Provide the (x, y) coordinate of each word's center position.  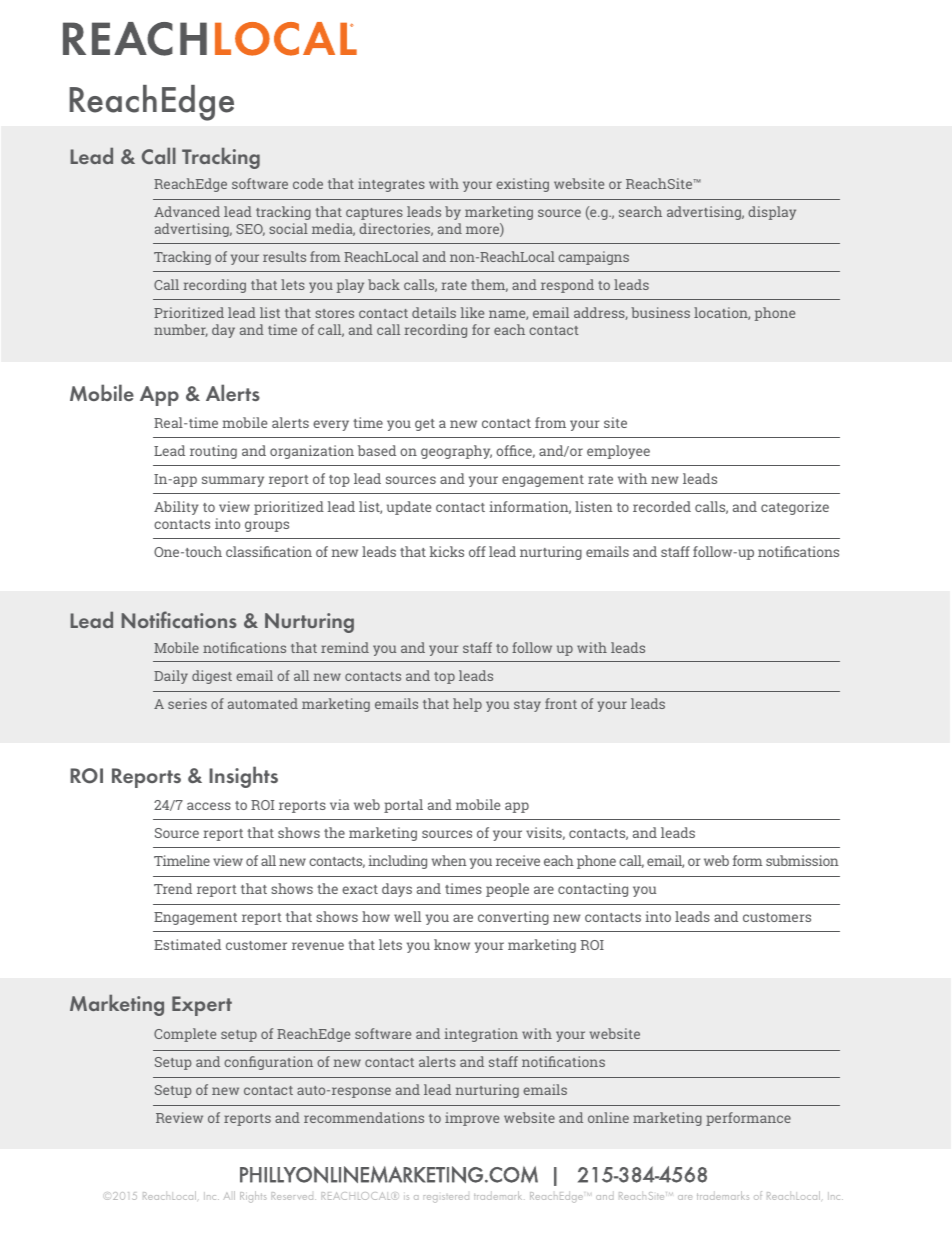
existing (522, 185)
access (209, 806)
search (640, 211)
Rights (253, 1197)
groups (267, 526)
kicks (447, 551)
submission (802, 860)
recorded (662, 506)
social (288, 228)
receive (518, 860)
